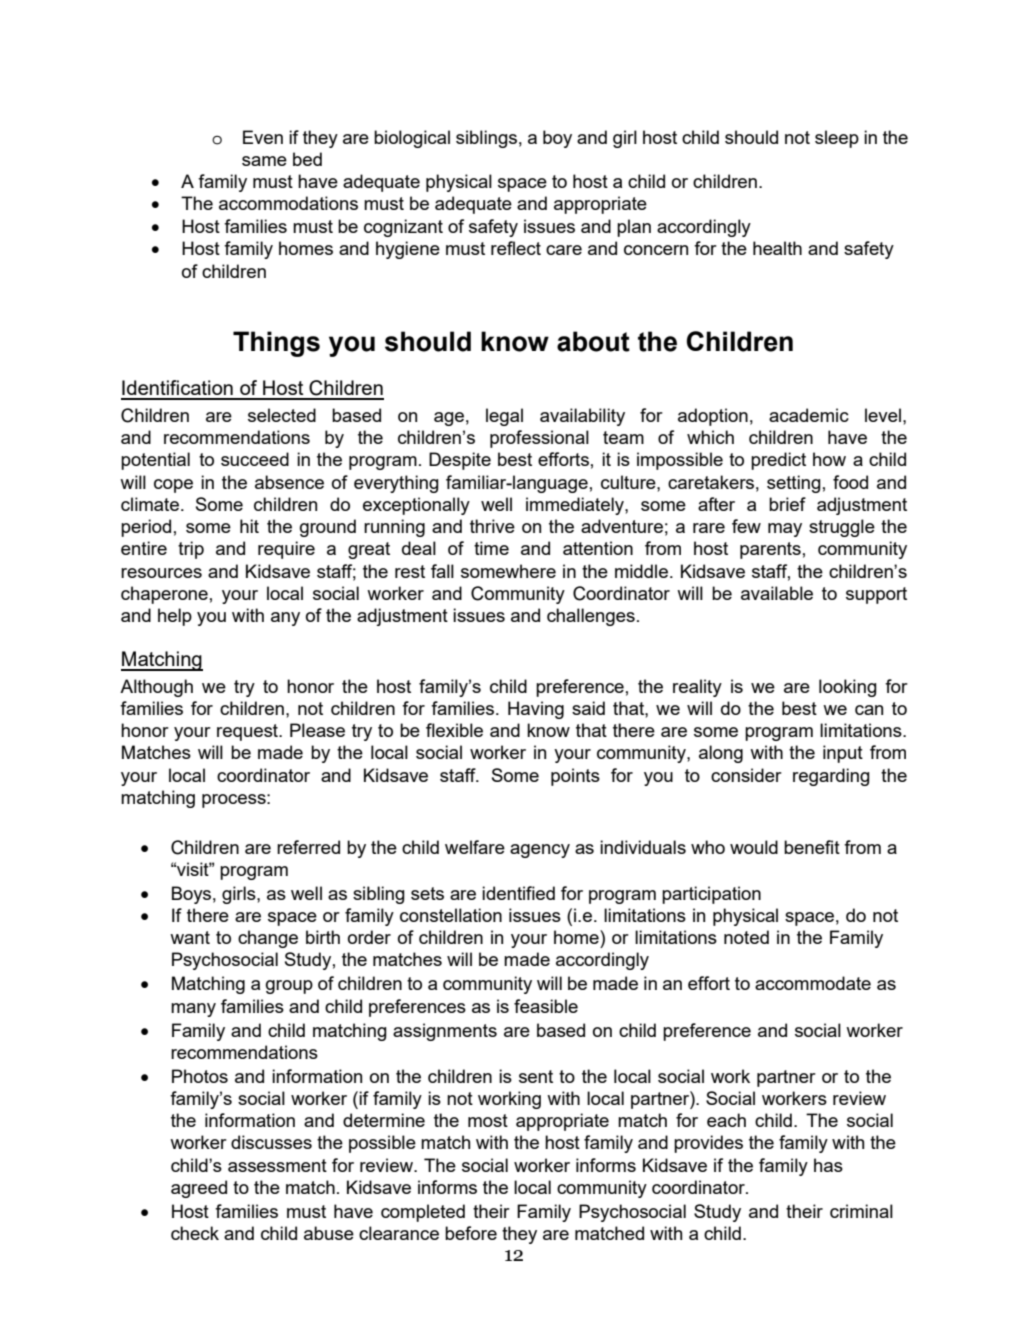  What do you see at coordinates (255, 459) in the screenshot?
I see `succeed` at bounding box center [255, 459].
